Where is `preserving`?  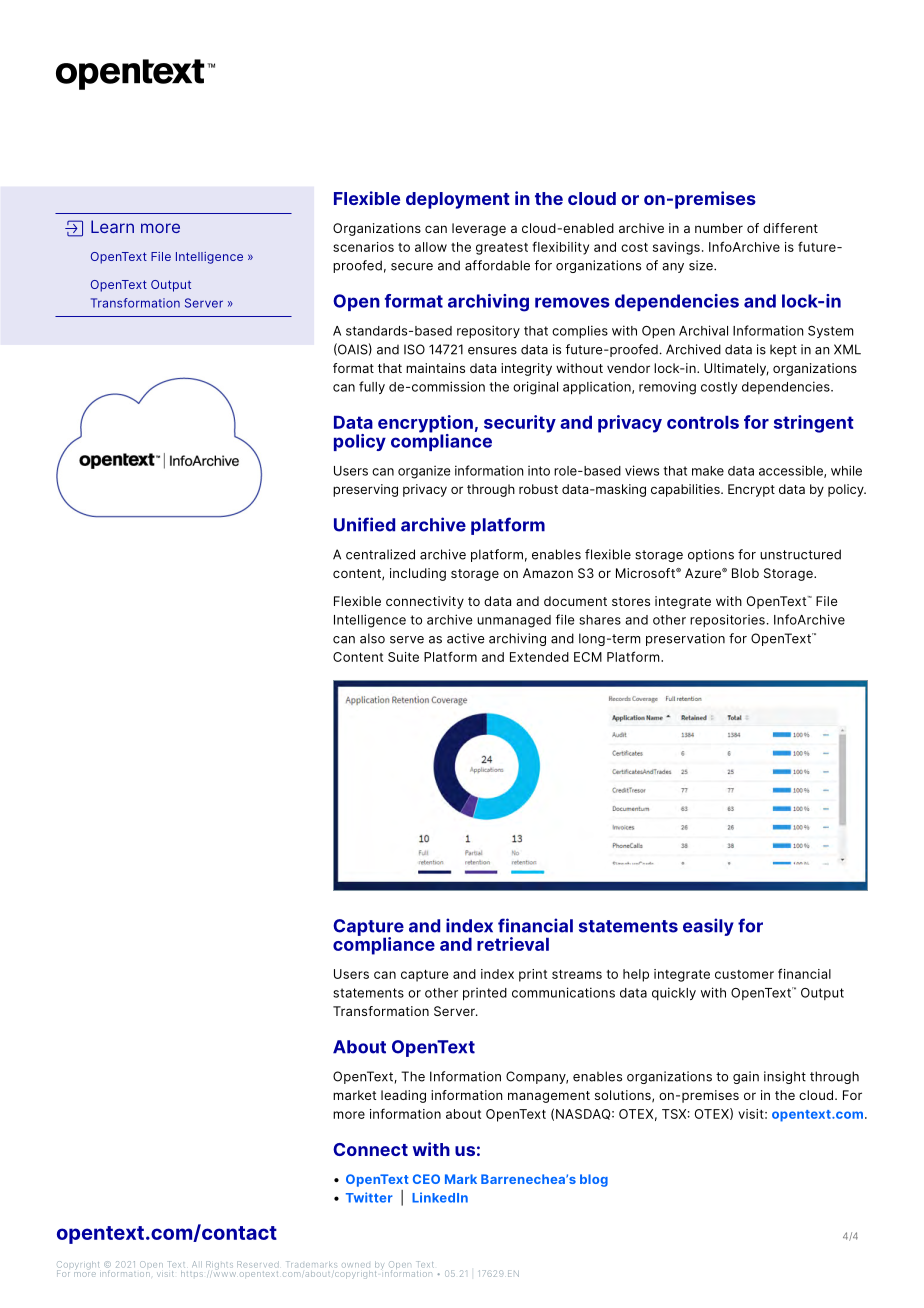 preserving is located at coordinates (365, 490).
